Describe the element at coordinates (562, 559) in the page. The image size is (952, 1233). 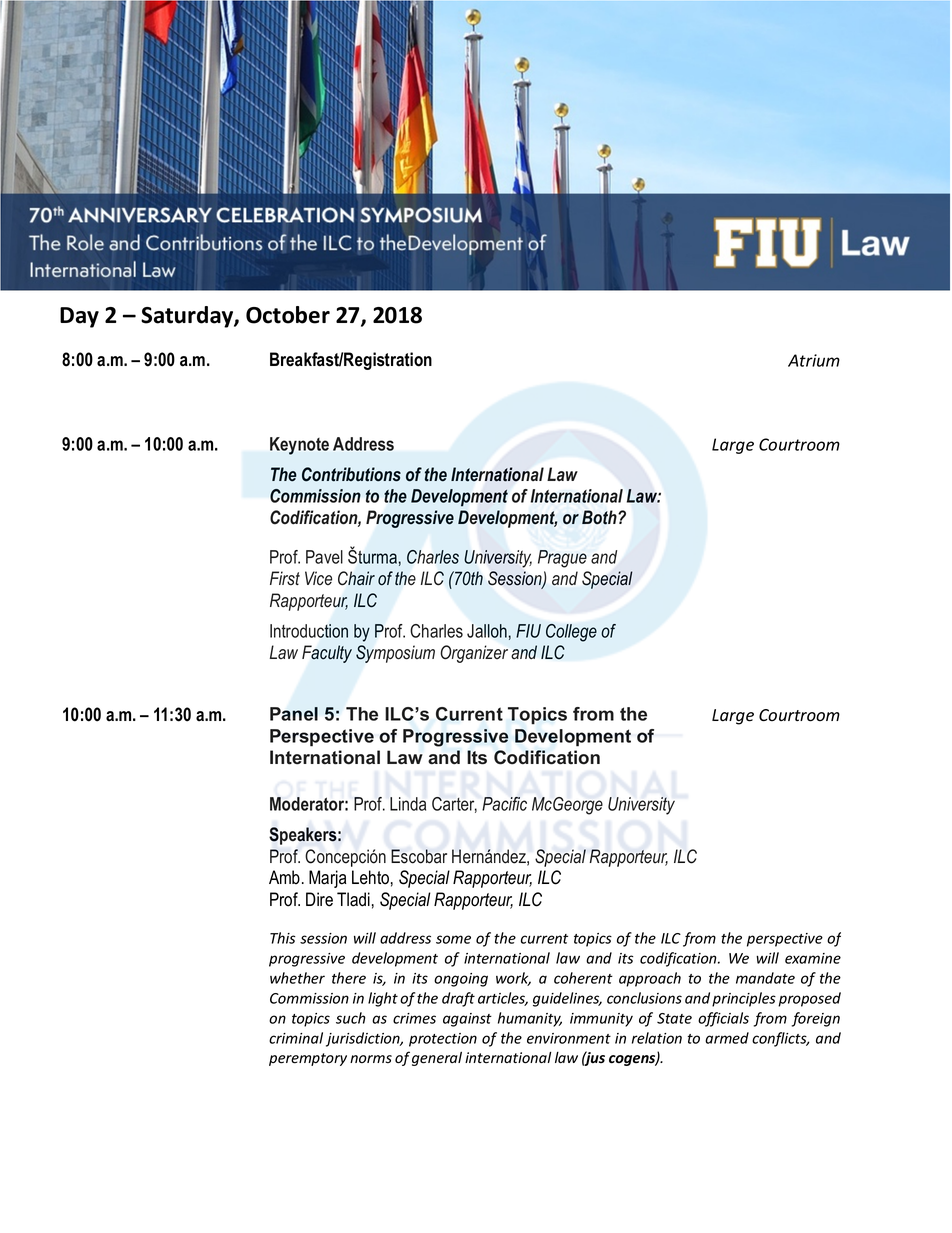
I see `Prague` at that location.
